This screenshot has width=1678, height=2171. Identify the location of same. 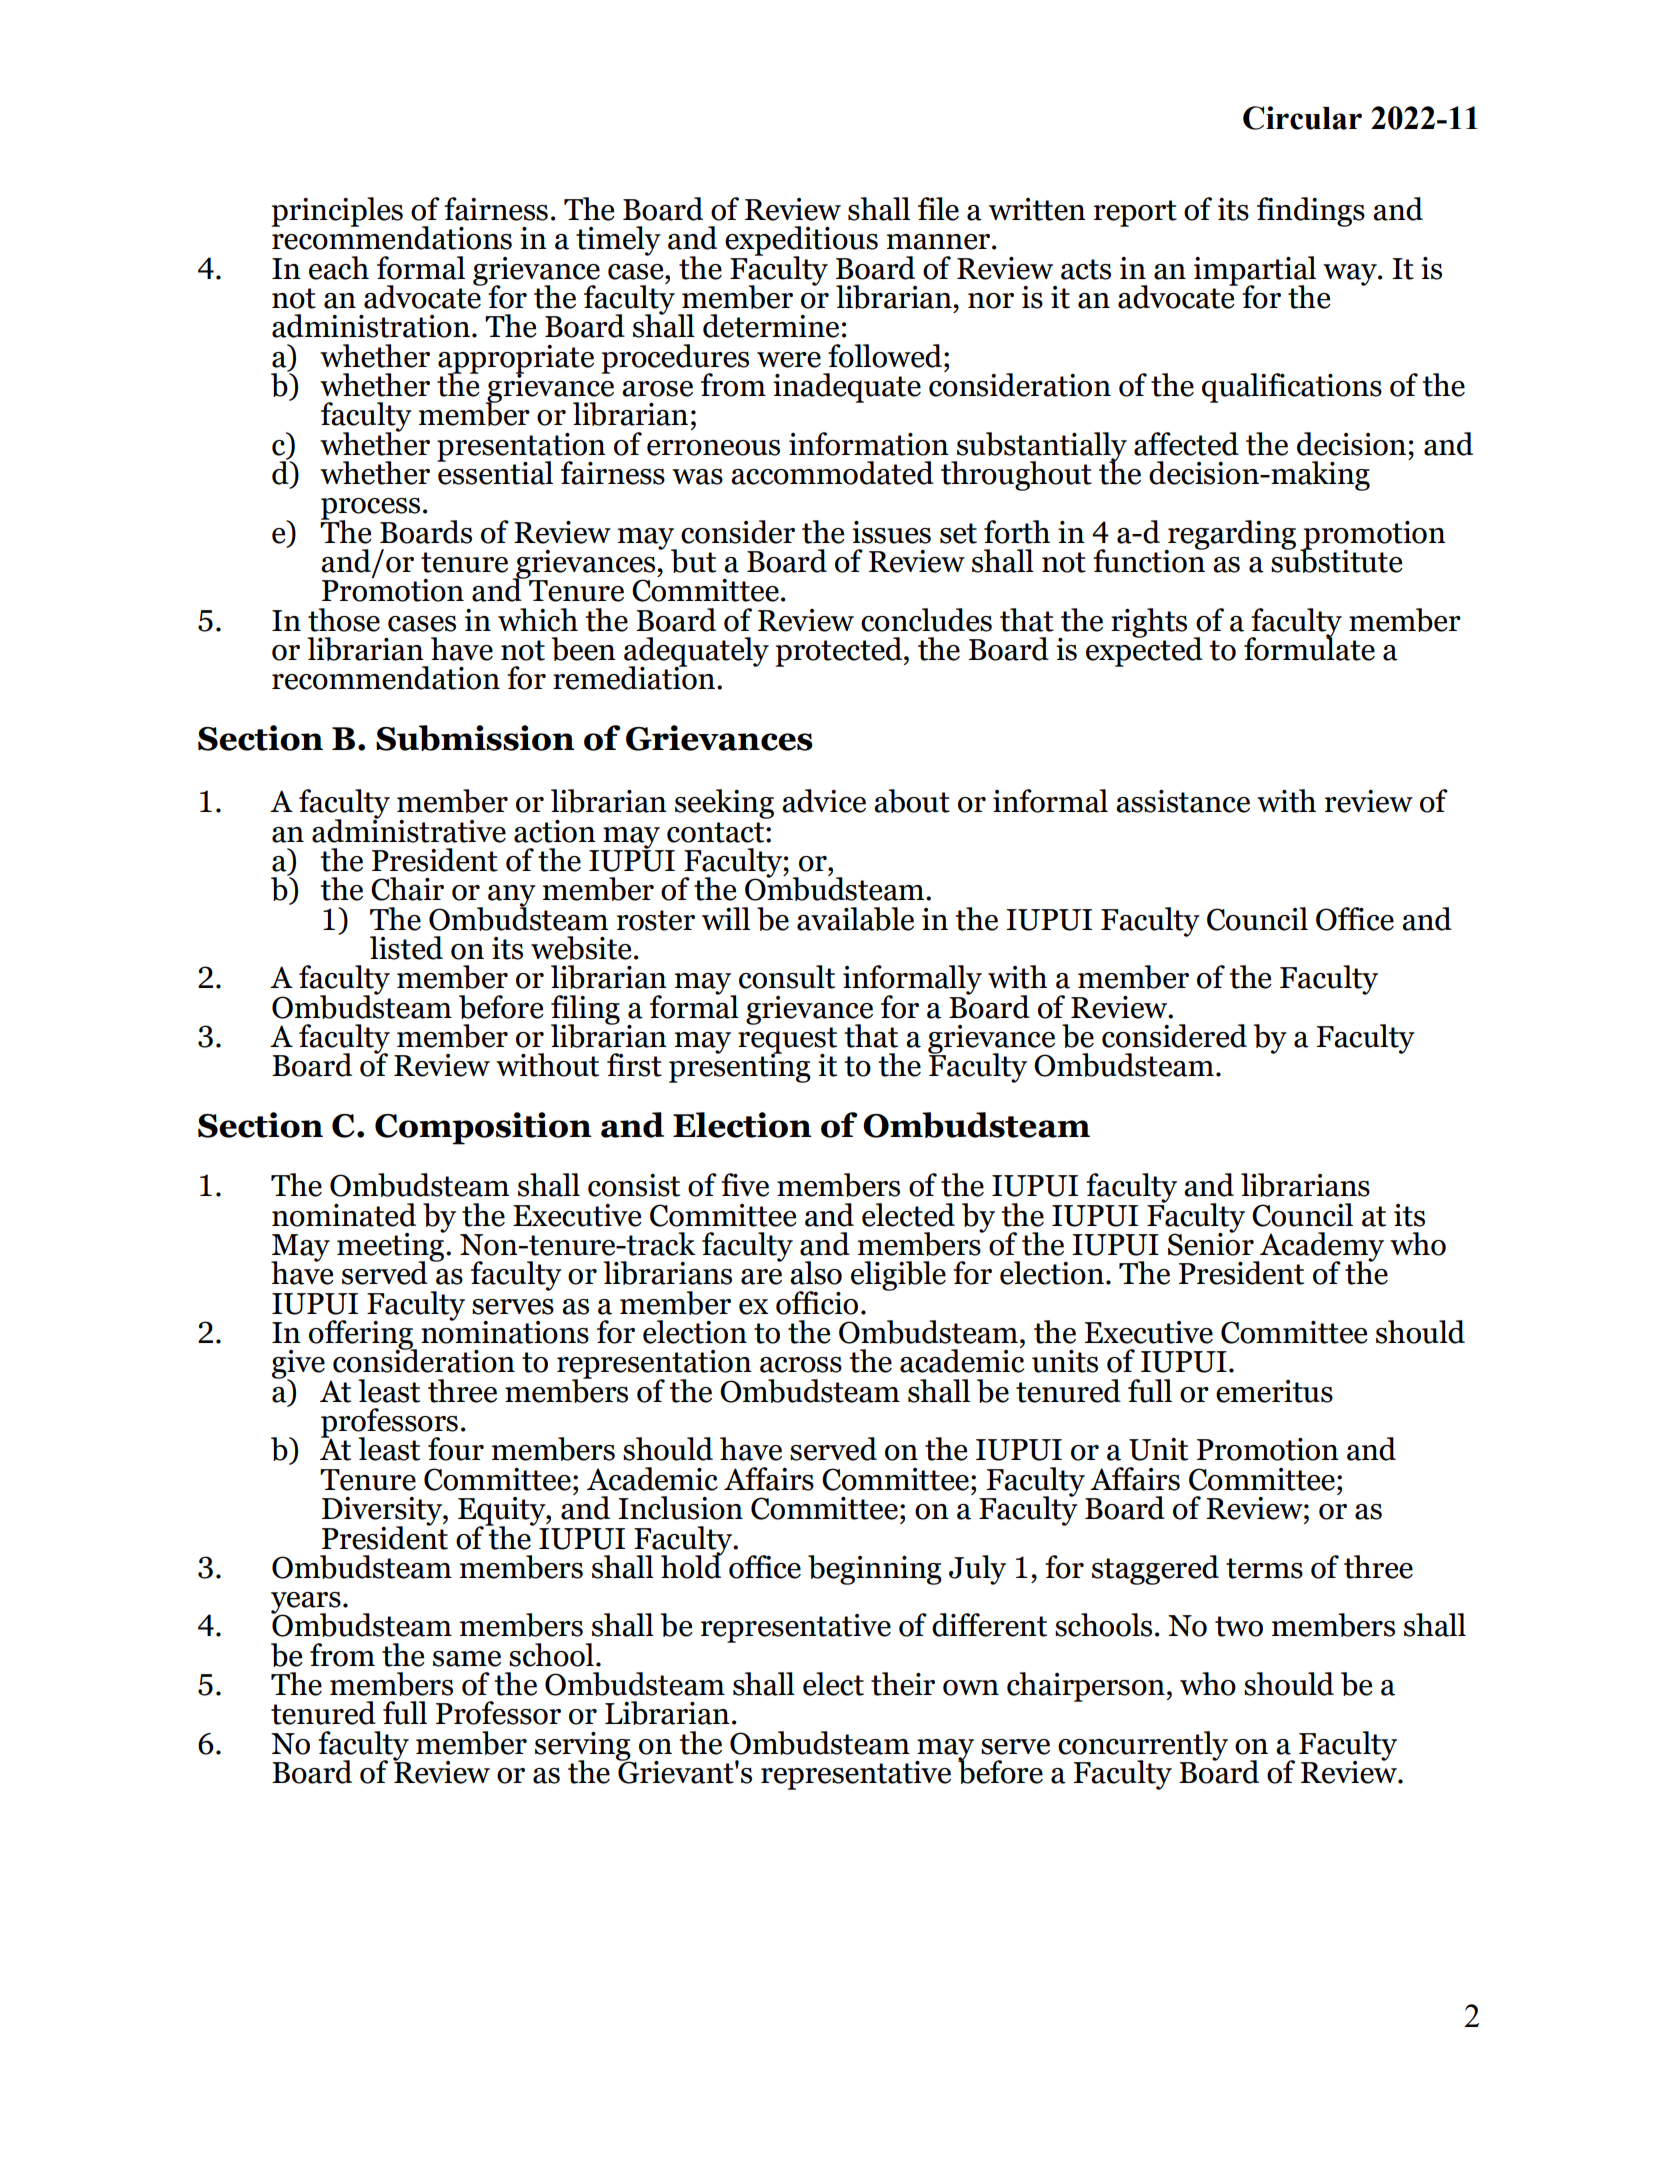
(467, 1659).
